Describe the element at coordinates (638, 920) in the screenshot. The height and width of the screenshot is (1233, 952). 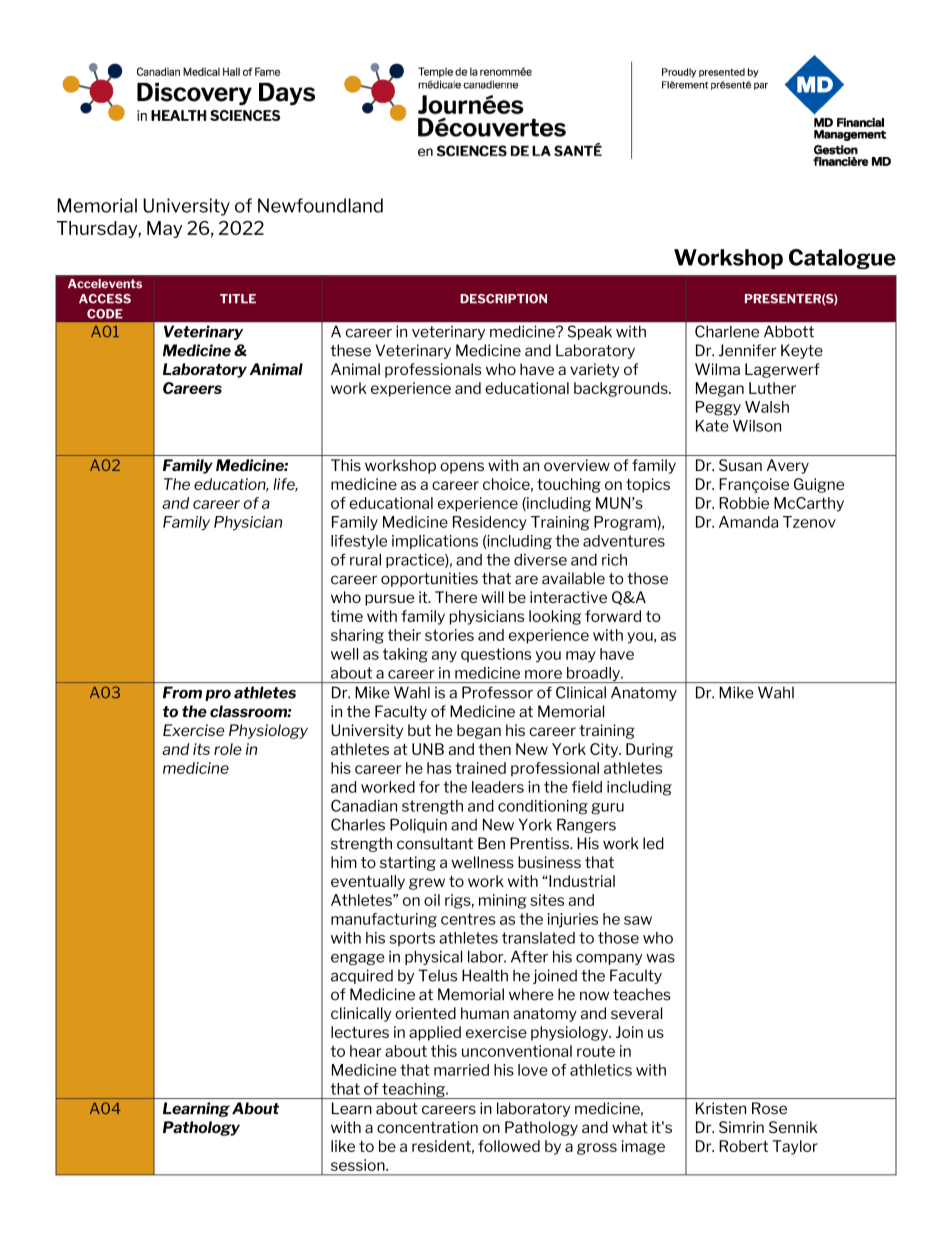
I see `saw` at that location.
